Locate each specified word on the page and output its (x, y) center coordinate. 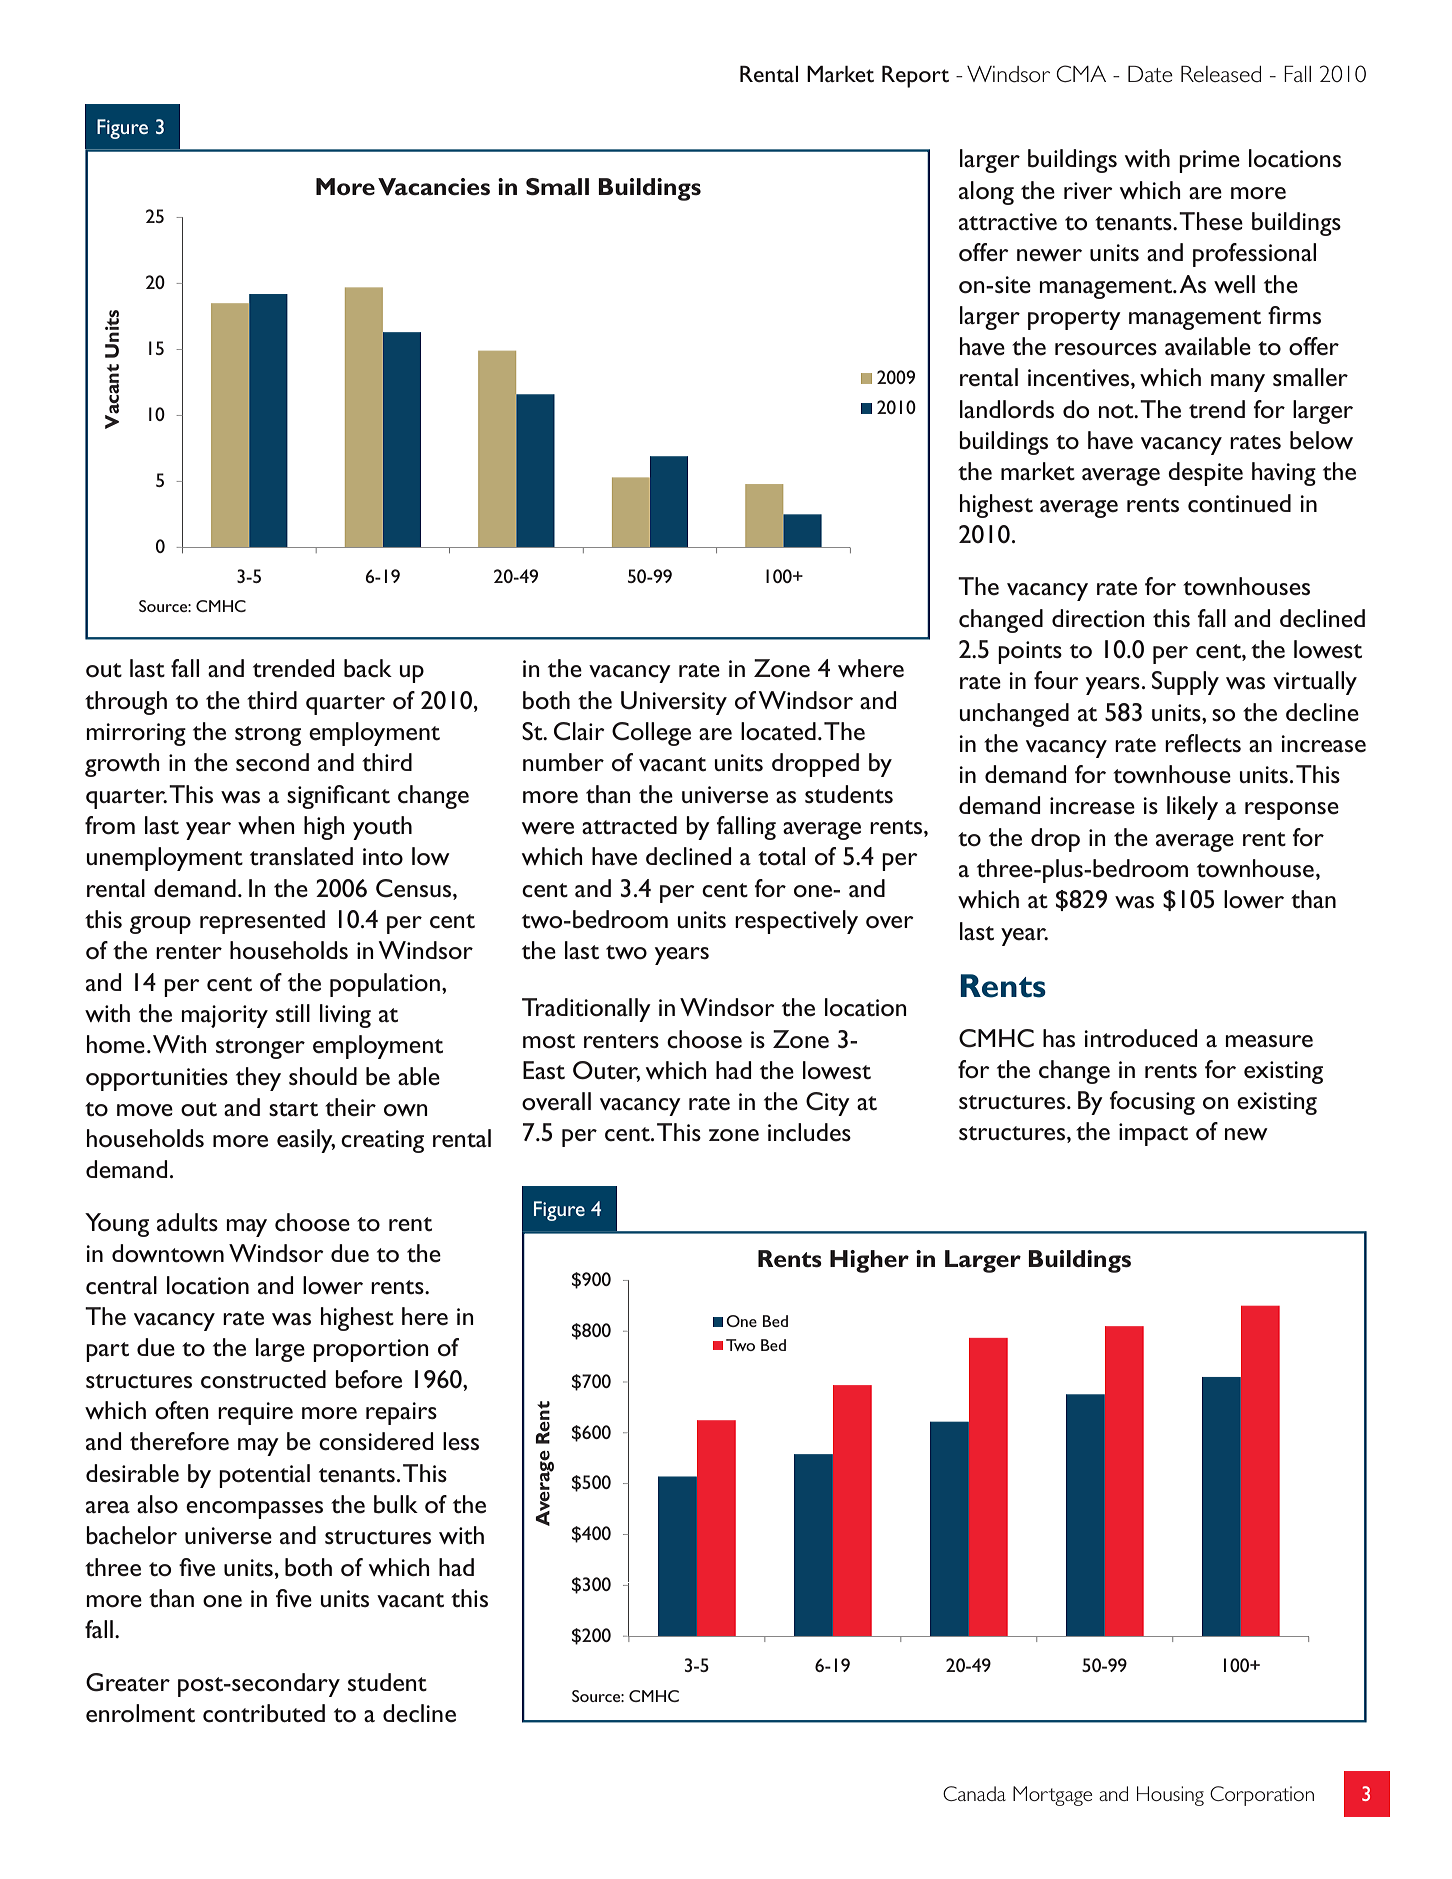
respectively (796, 922)
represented (262, 922)
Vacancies (434, 187)
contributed (264, 1713)
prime (1209, 161)
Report (915, 77)
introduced (1141, 1038)
